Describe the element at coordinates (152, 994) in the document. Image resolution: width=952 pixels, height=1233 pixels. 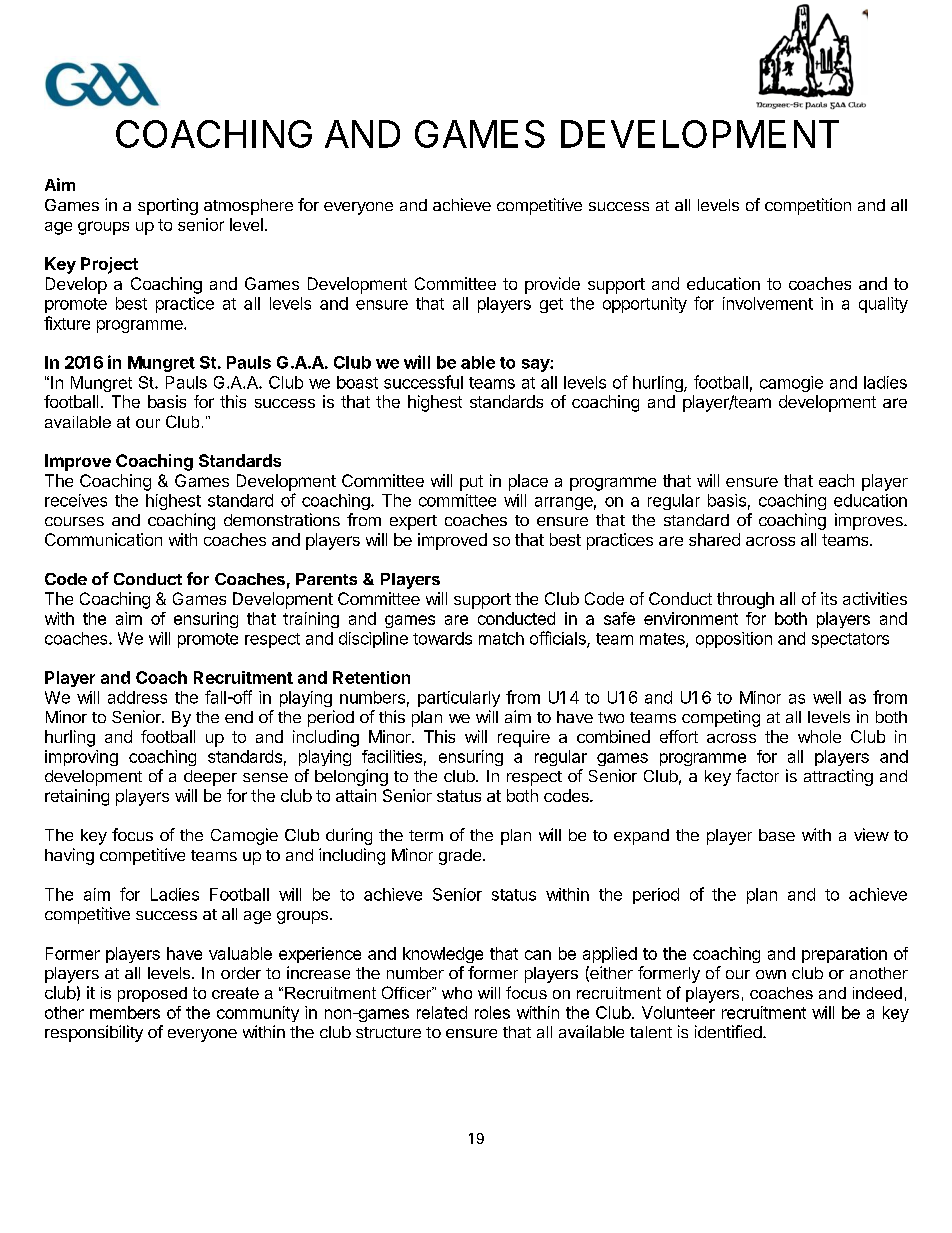
I see `proposed` at that location.
